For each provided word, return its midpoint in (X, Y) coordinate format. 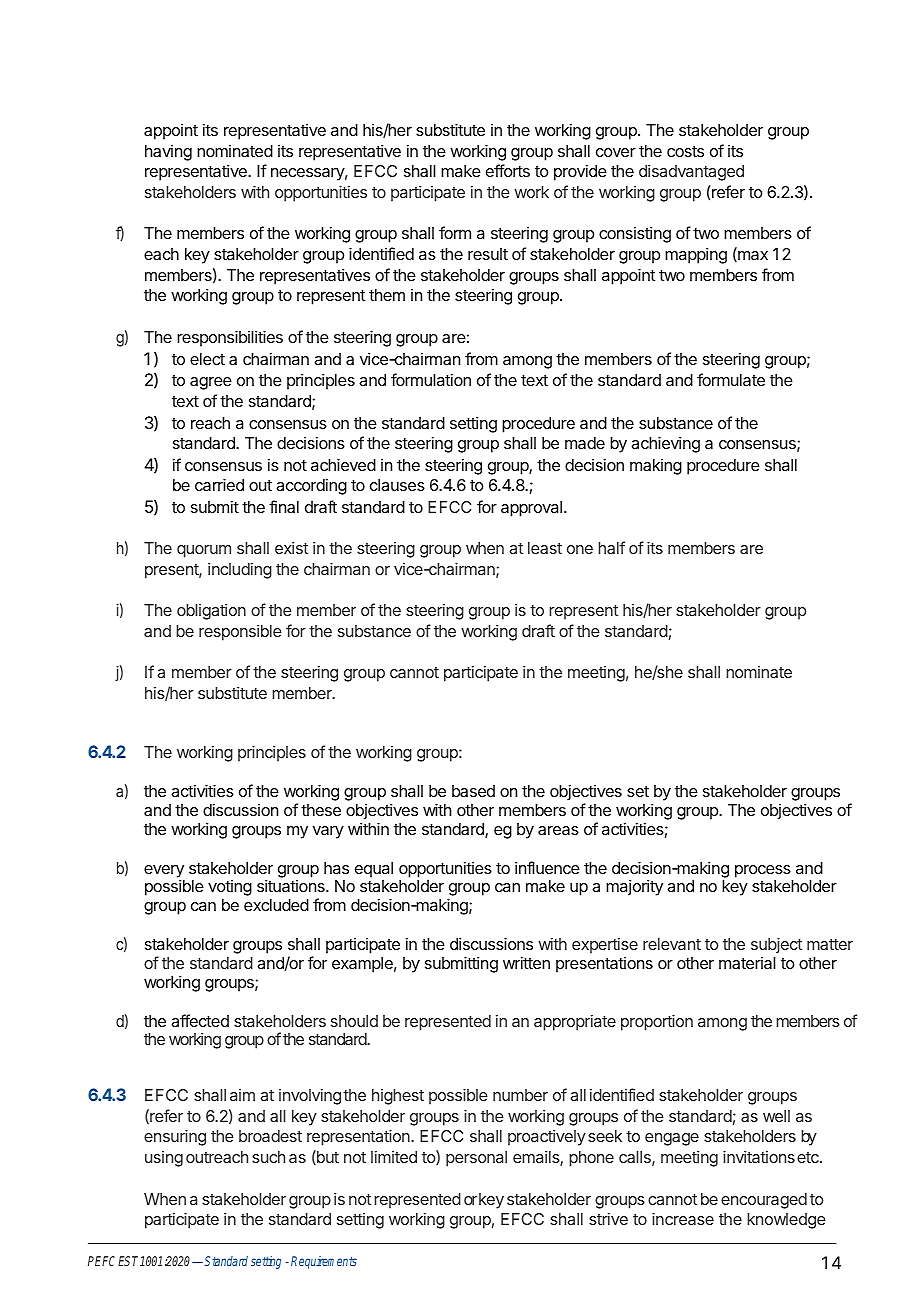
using (164, 1159)
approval (531, 509)
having (168, 153)
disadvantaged (691, 173)
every (164, 872)
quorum (204, 551)
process (763, 871)
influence (547, 867)
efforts (508, 170)
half (611, 547)
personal (476, 1159)
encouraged (764, 1201)
